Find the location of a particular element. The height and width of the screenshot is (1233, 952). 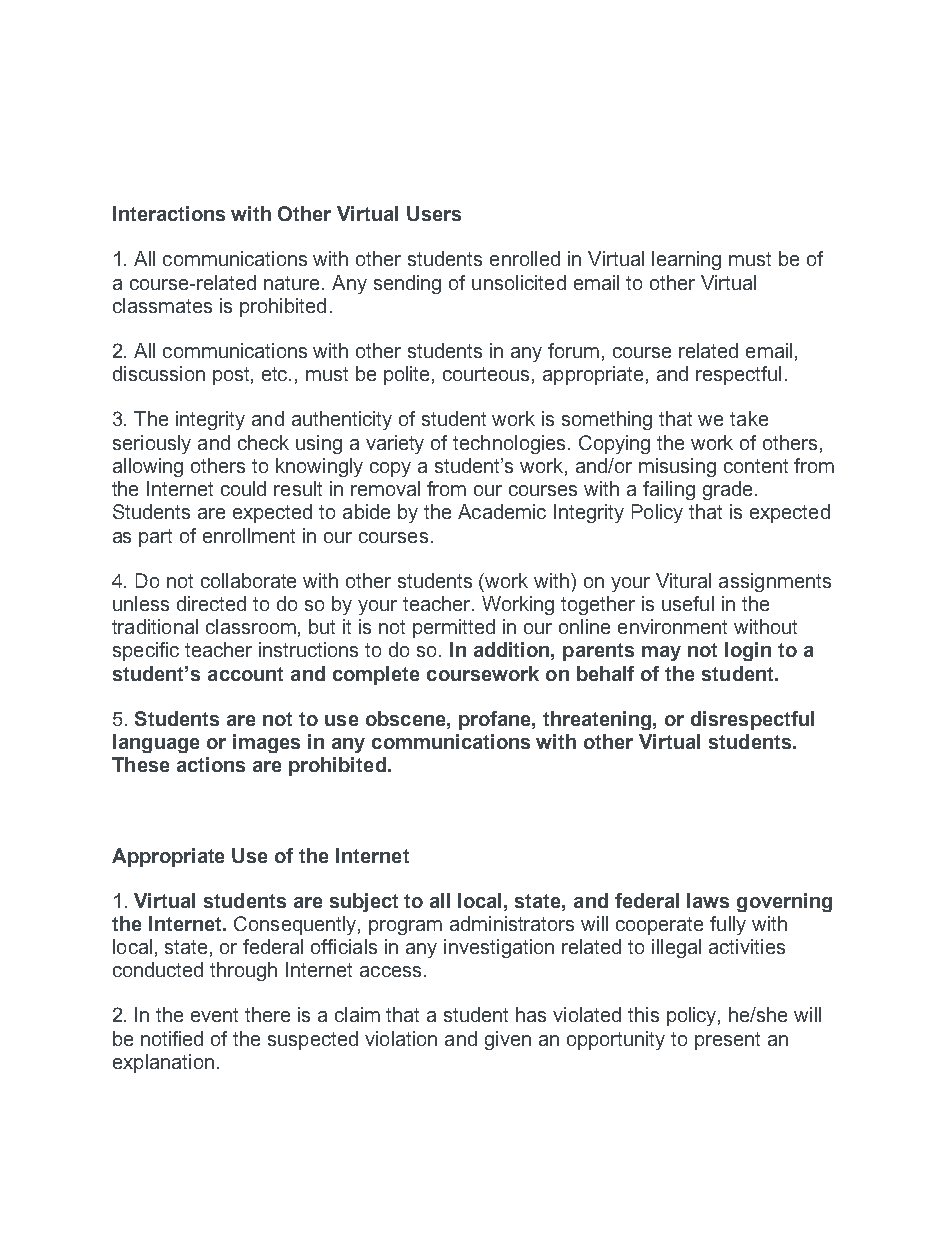

permitted is located at coordinates (454, 628).
